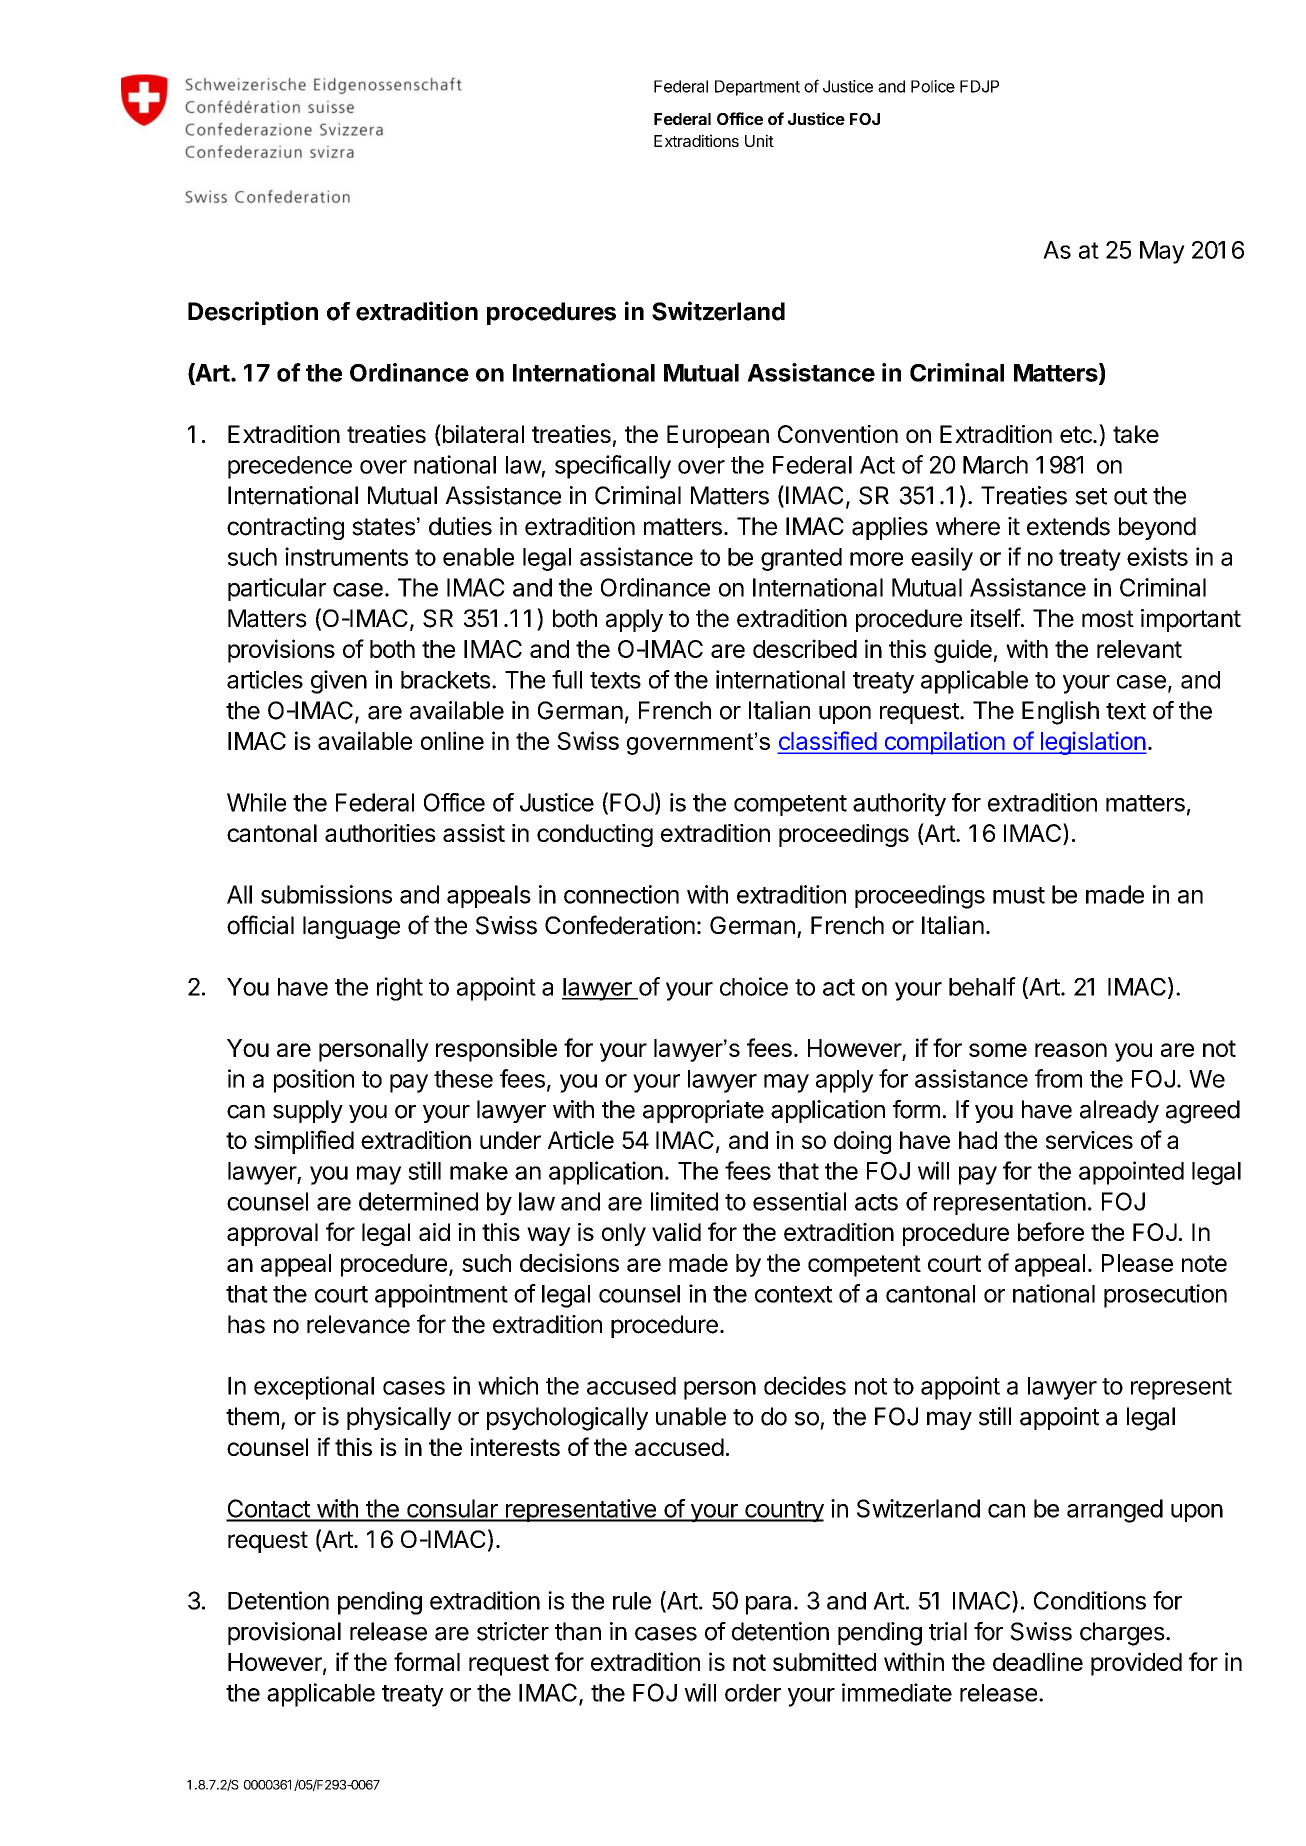 The image size is (1306, 1846). Describe the element at coordinates (759, 140) in the screenshot. I see `Unit` at that location.
